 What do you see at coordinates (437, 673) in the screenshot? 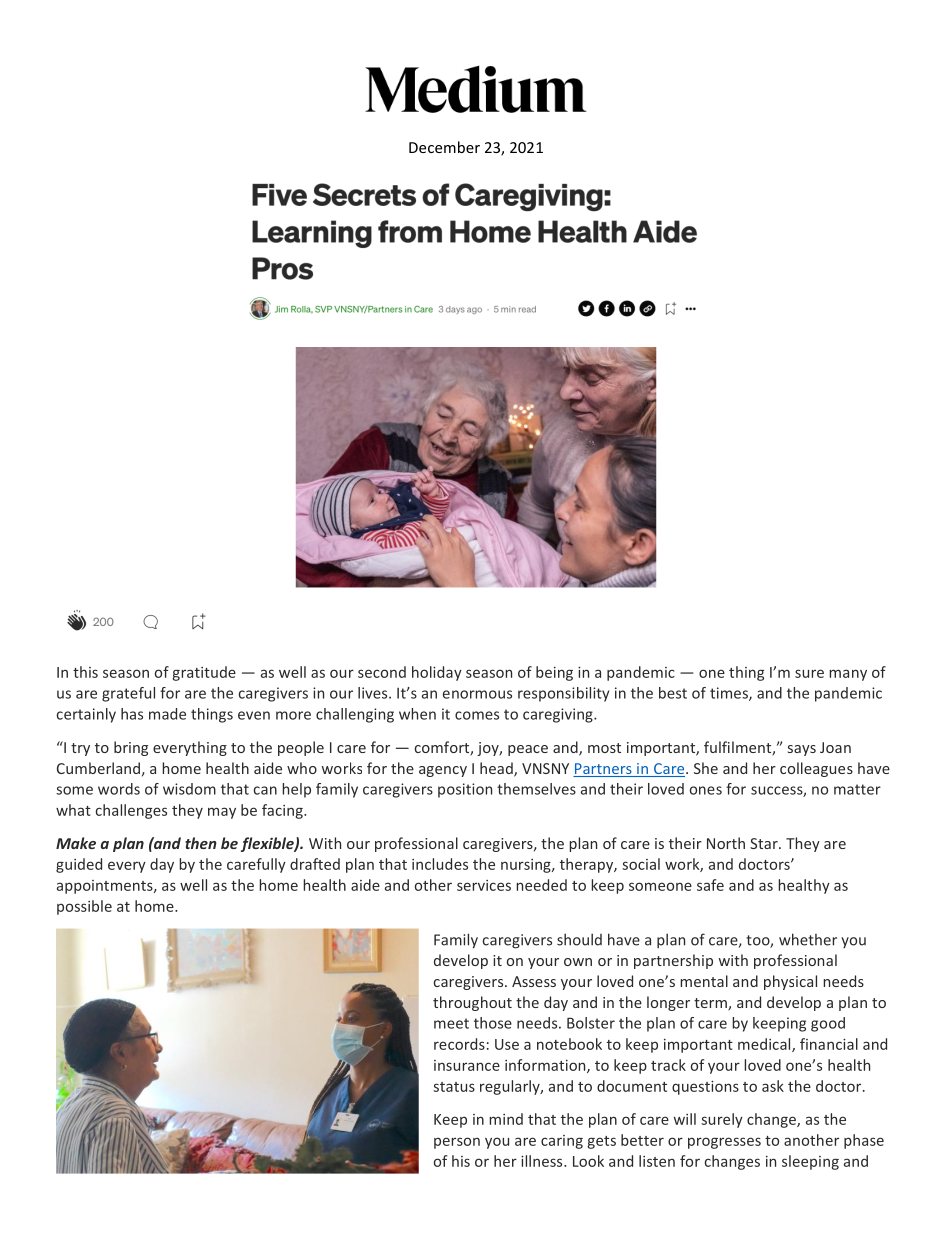
I see `holiday` at bounding box center [437, 673].
